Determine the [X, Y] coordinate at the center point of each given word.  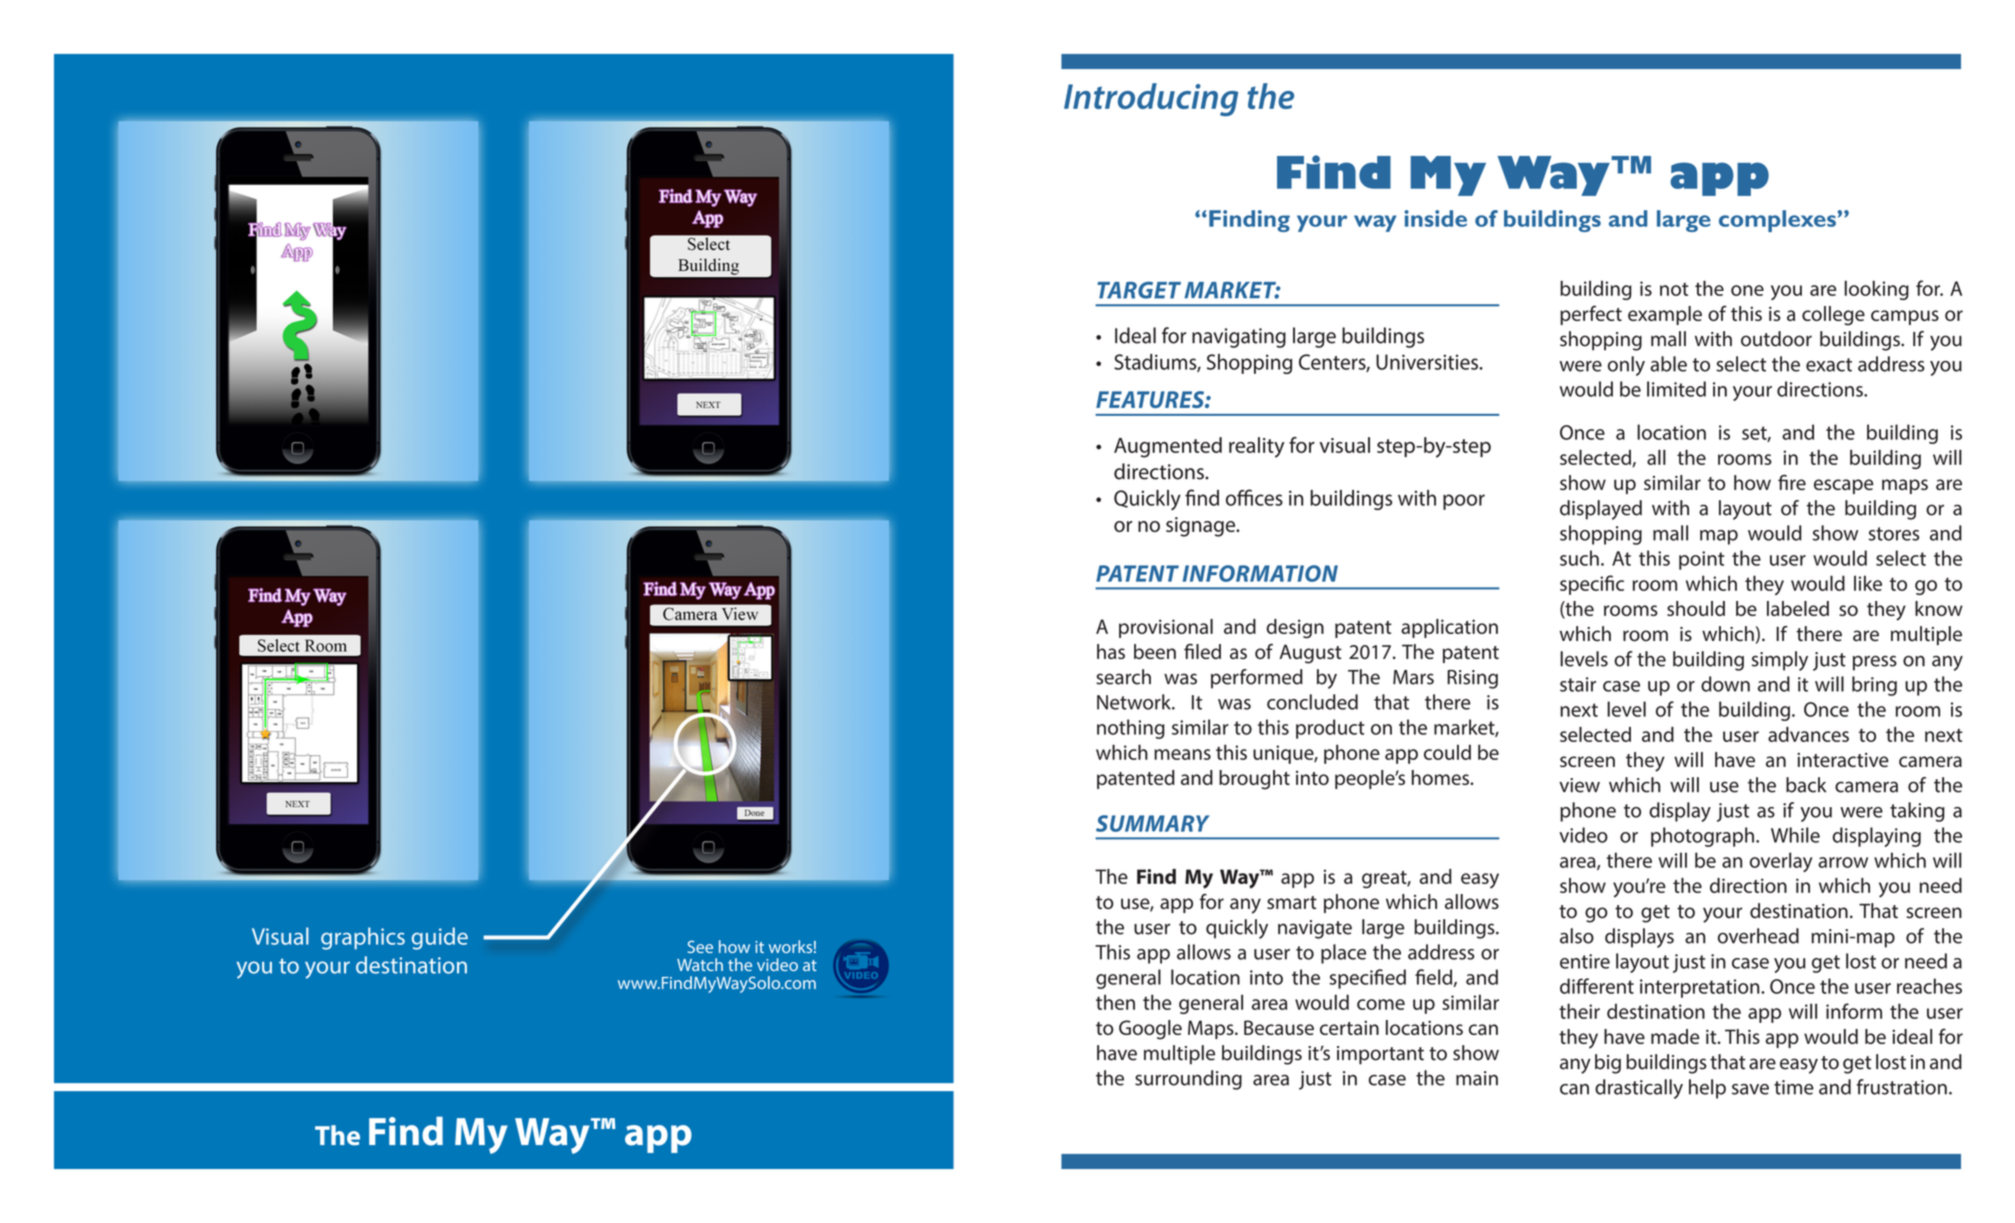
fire [1792, 482]
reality [1256, 447]
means [1182, 754]
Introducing [1151, 99]
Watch [700, 964]
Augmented [1168, 447]
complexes [1777, 221]
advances [1808, 734]
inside [1436, 218]
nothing [1131, 729]
